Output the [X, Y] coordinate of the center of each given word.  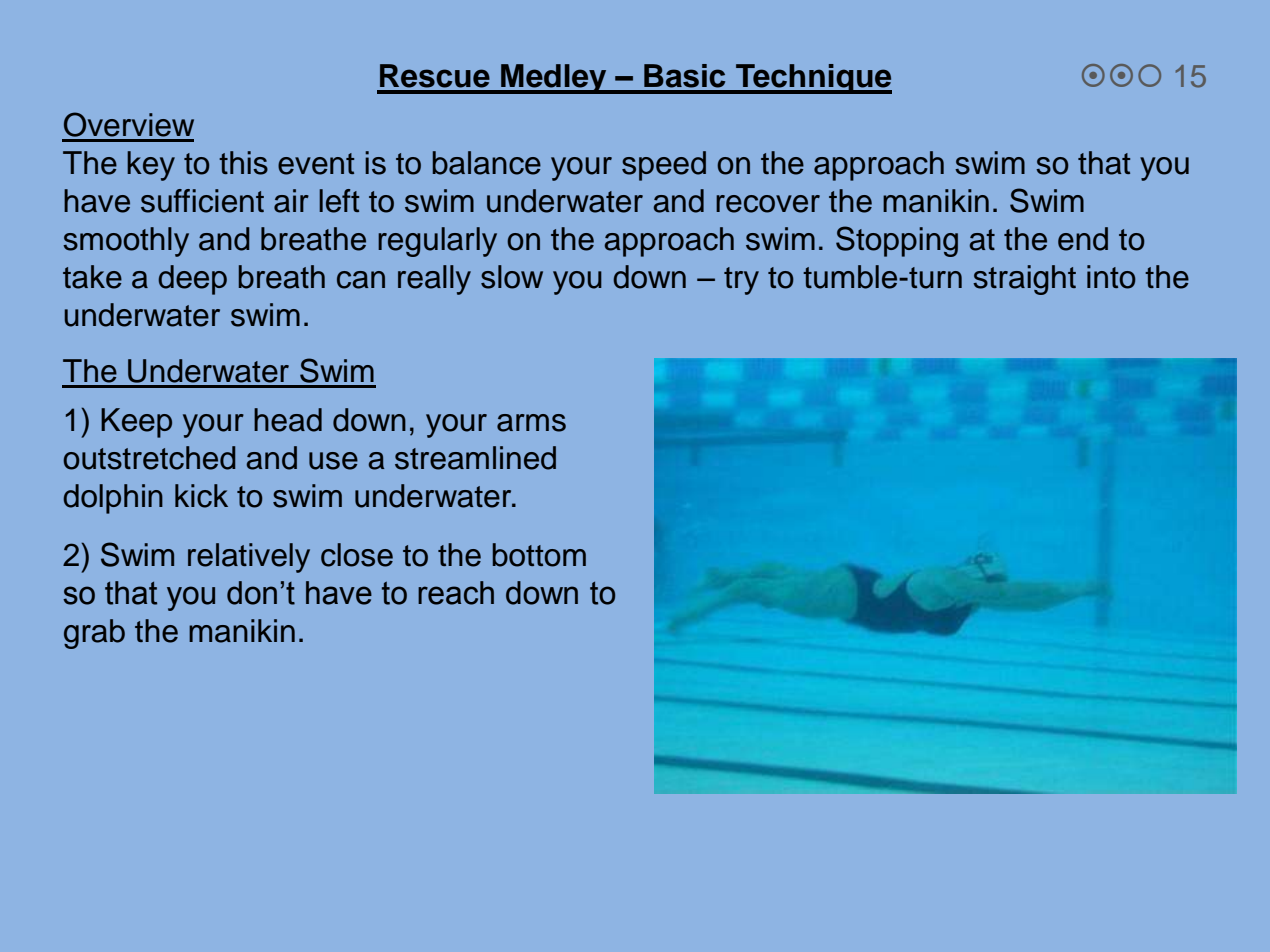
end [1083, 239]
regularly [437, 242]
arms [531, 423]
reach [456, 593]
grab [94, 634]
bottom [539, 555]
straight [1024, 280]
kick [201, 496]
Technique [813, 79]
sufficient [202, 201]
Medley [554, 79]
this [243, 163]
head [288, 420]
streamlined [475, 458]
